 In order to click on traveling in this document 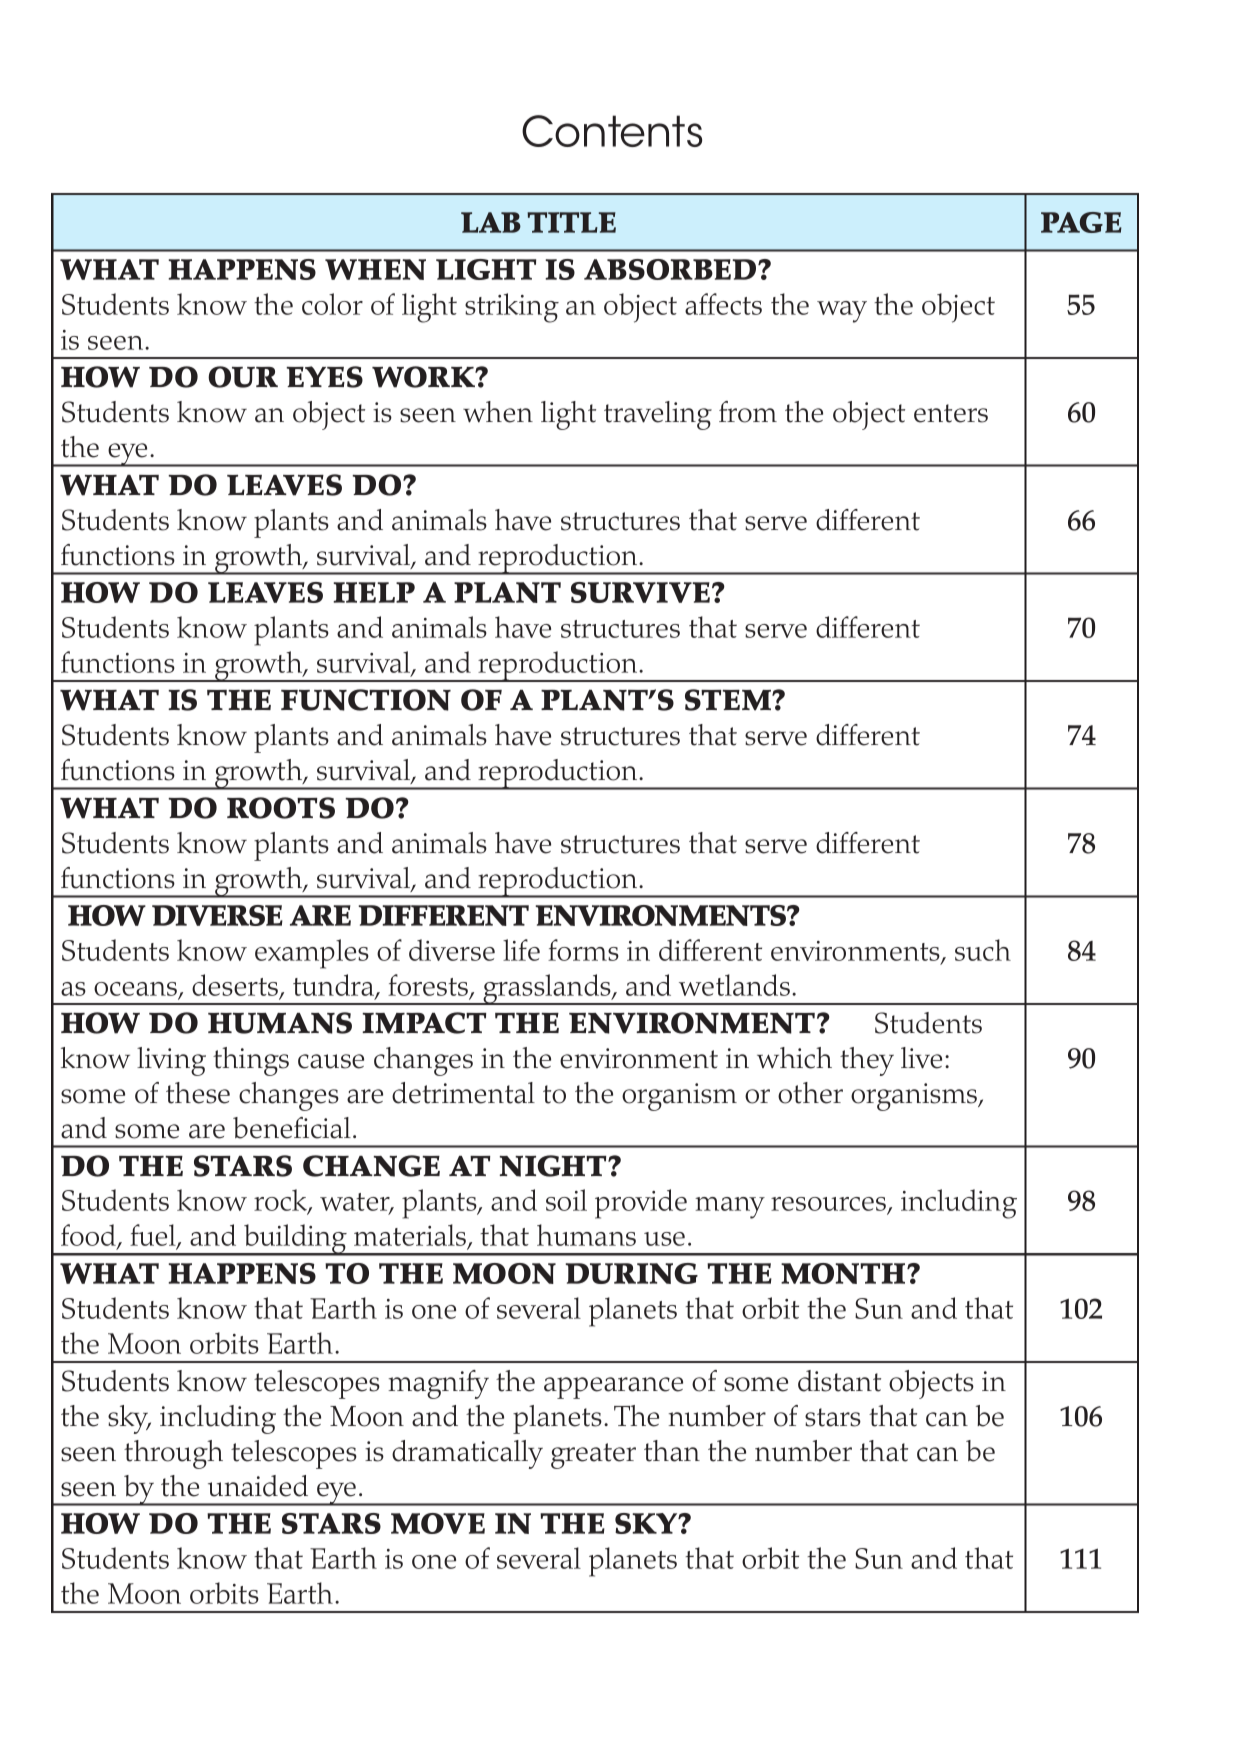, I will do `click(658, 415)`.
